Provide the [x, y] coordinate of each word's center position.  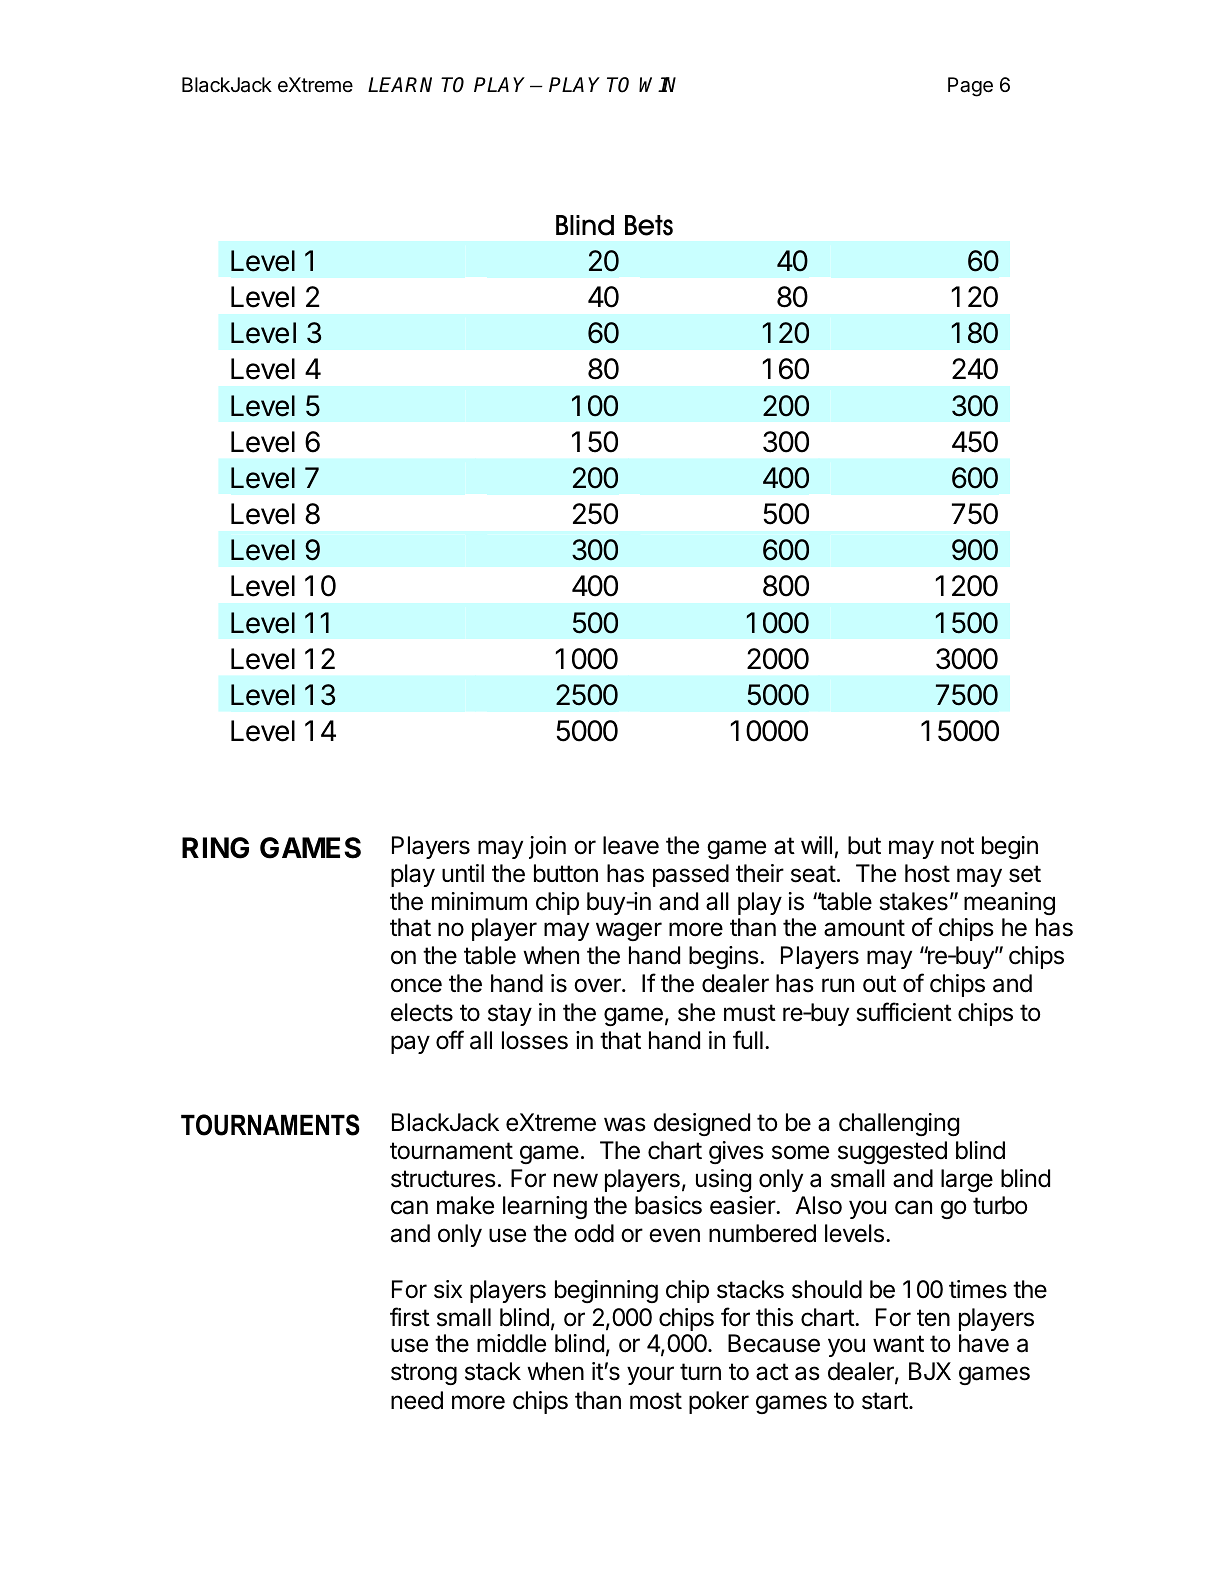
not [957, 846]
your [650, 1375]
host [927, 873]
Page [970, 87]
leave [631, 845]
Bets [649, 225]
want [898, 1344]
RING [215, 848]
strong [424, 1374]
